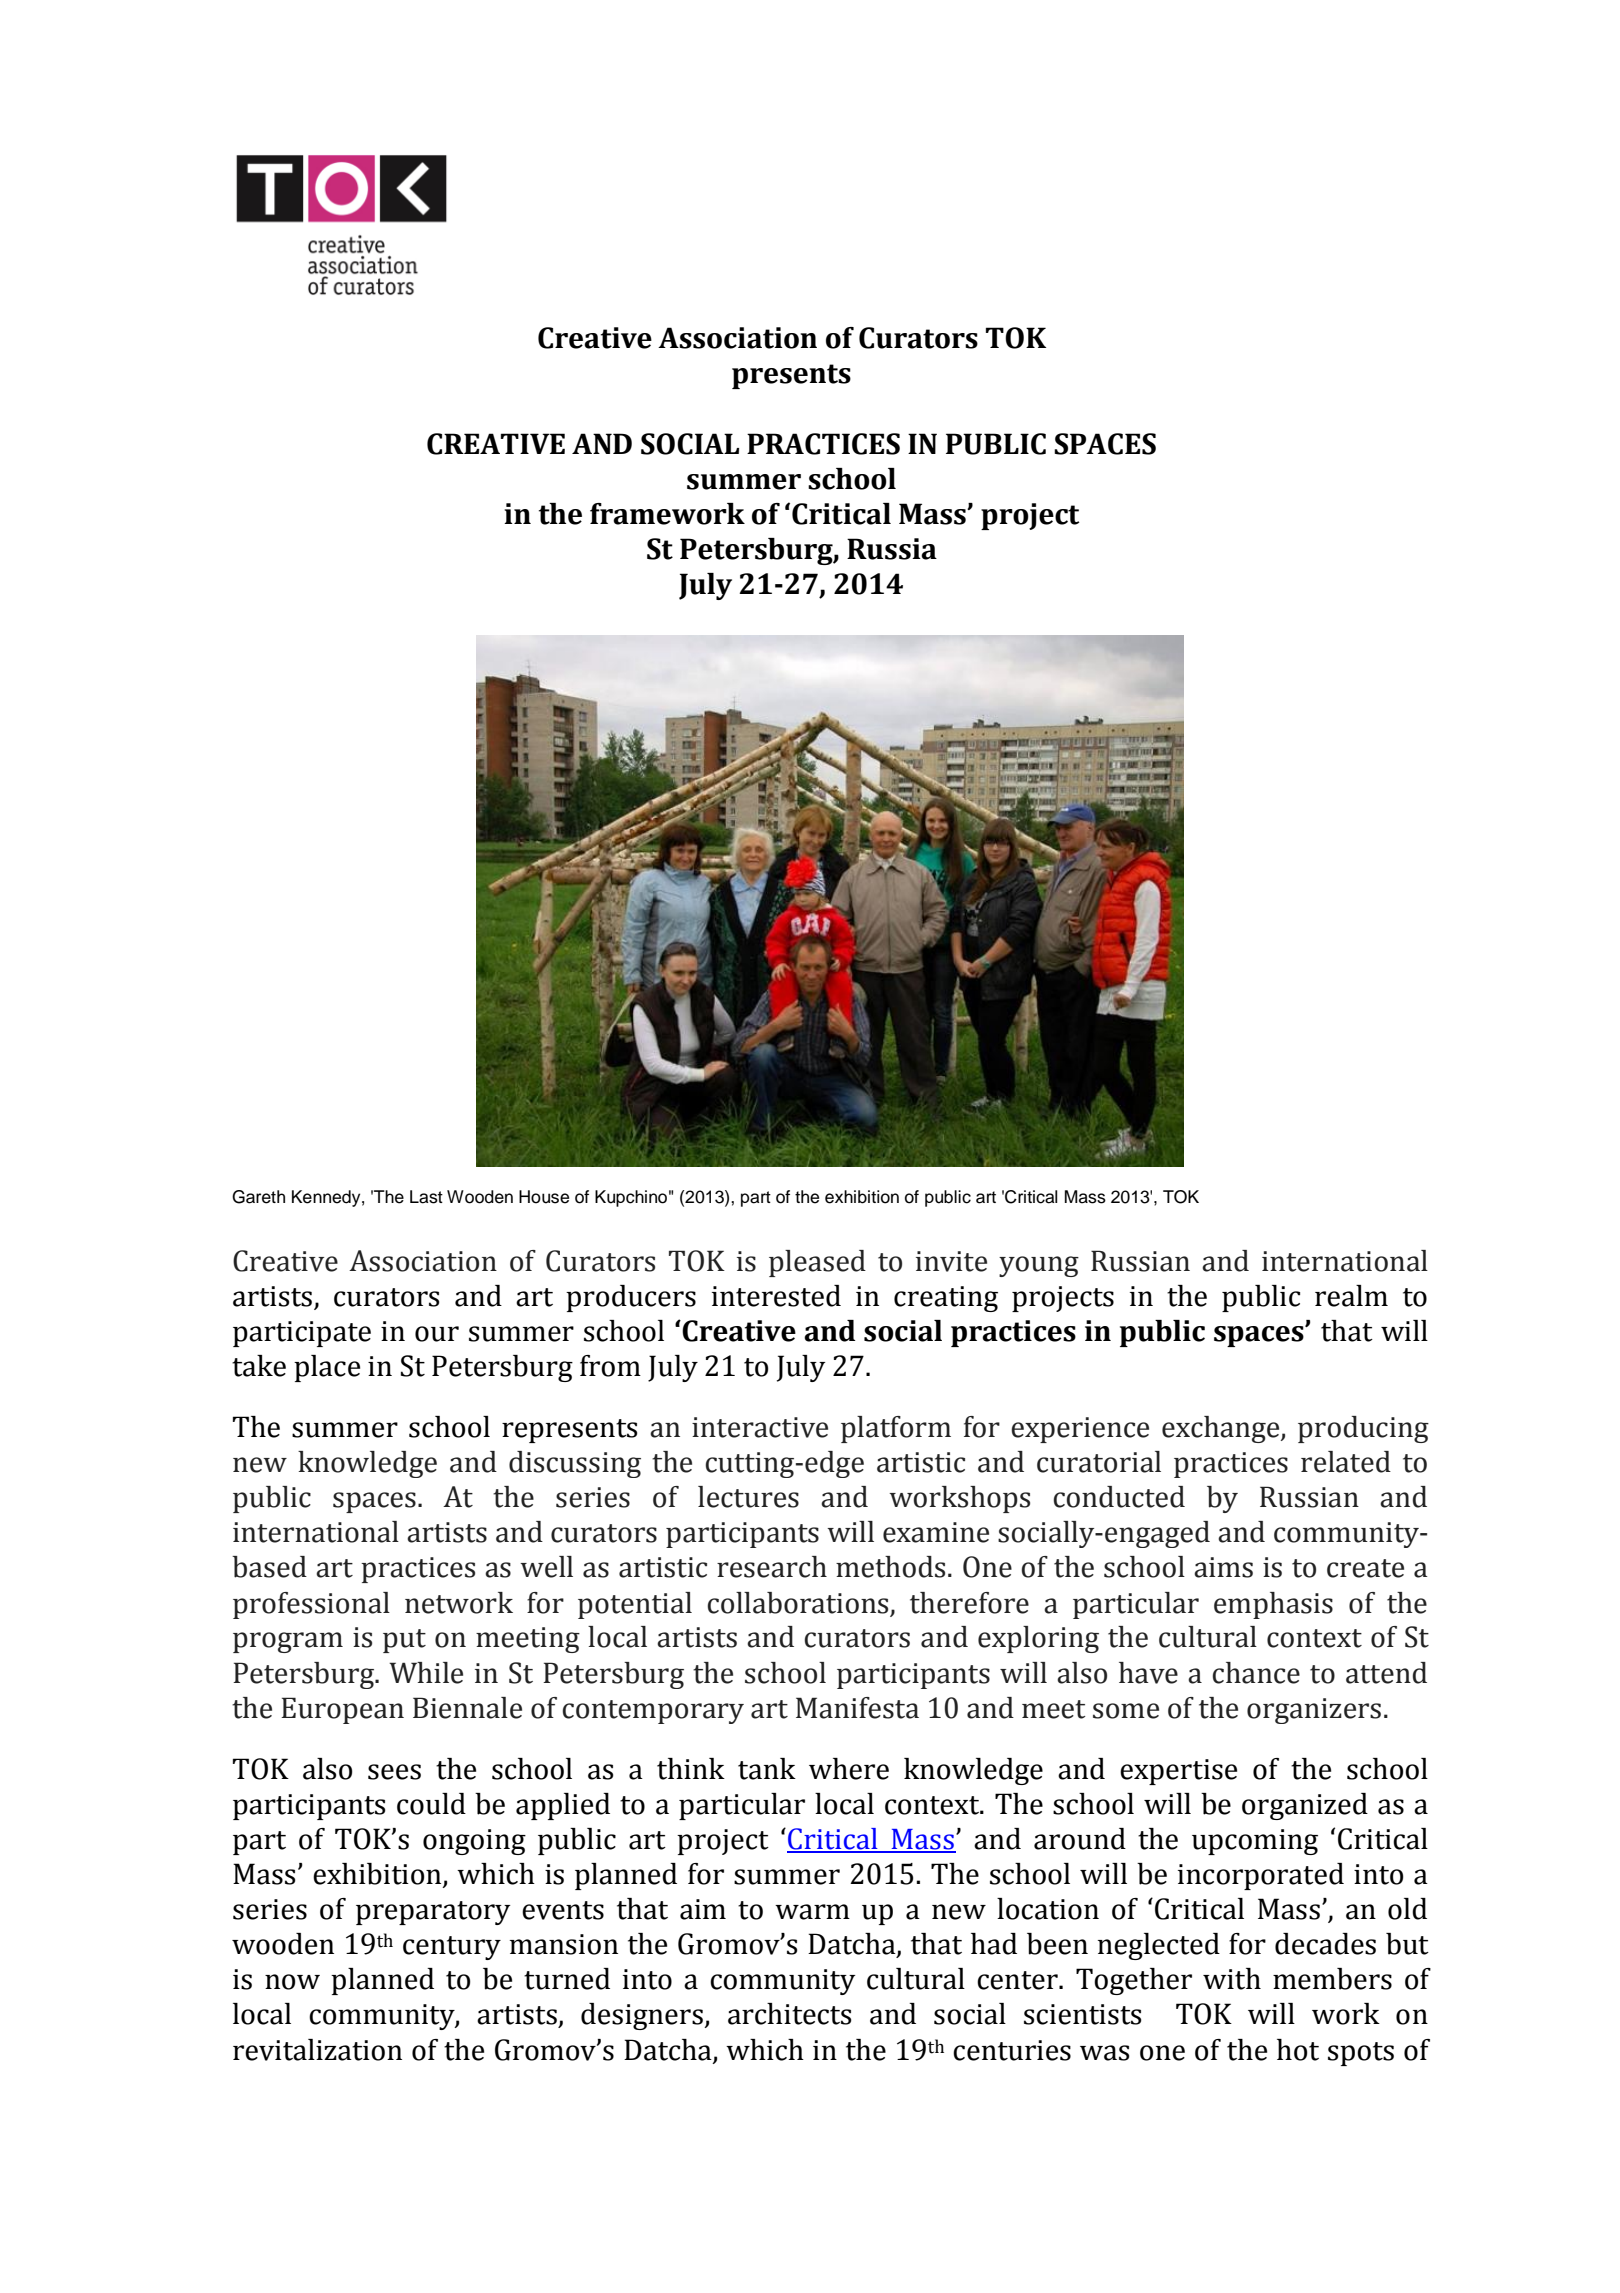 This document has height=2293, width=1620. What do you see at coordinates (317, 2050) in the document?
I see `revitalization` at bounding box center [317, 2050].
